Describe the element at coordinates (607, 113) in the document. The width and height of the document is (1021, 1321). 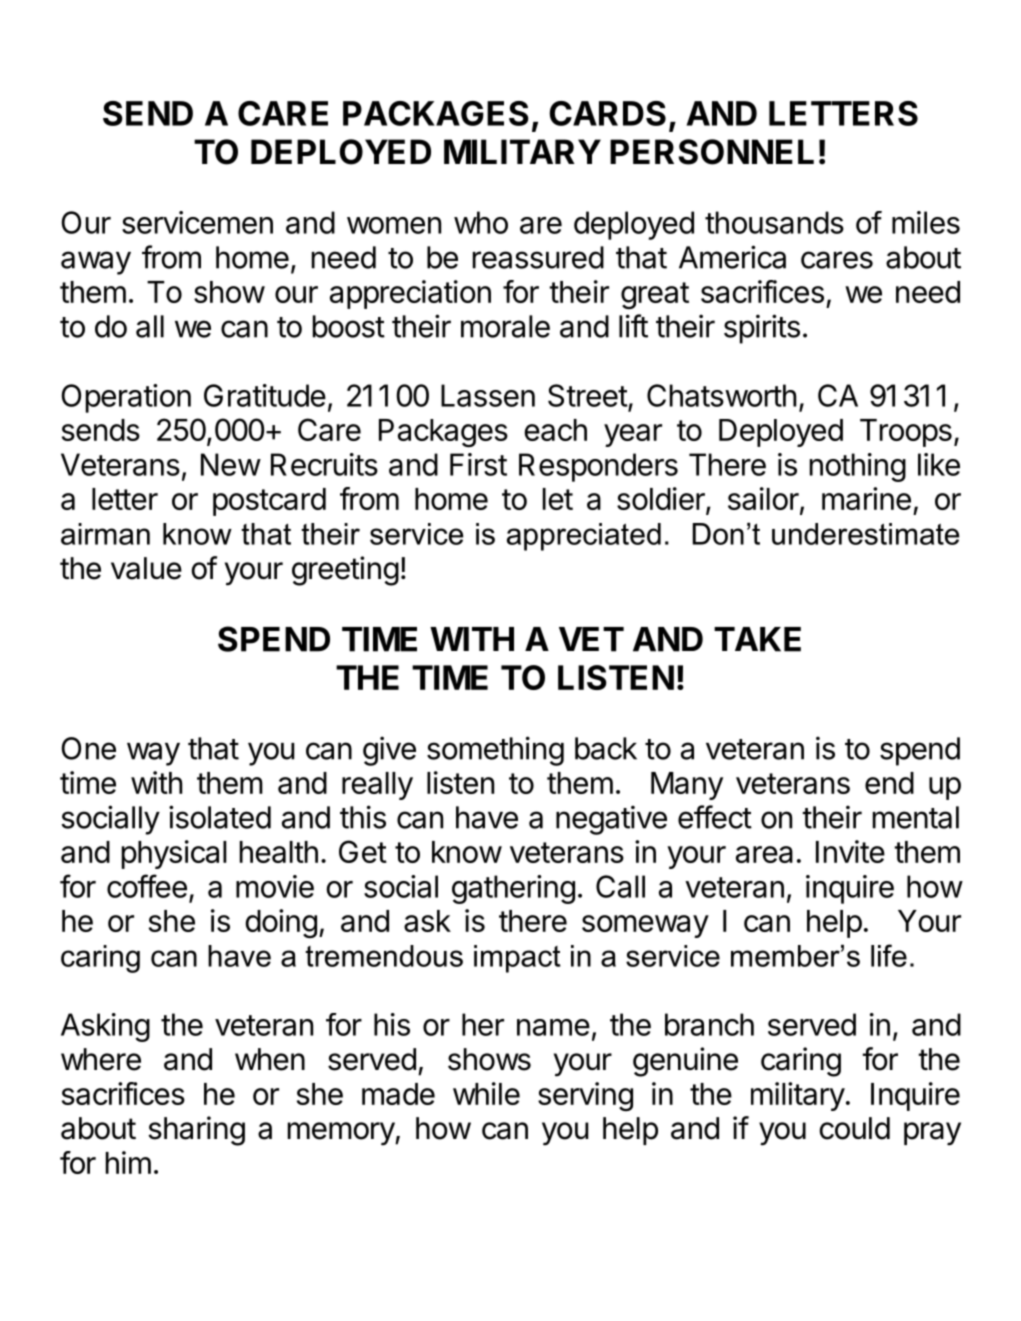
I see `CARDS` at that location.
